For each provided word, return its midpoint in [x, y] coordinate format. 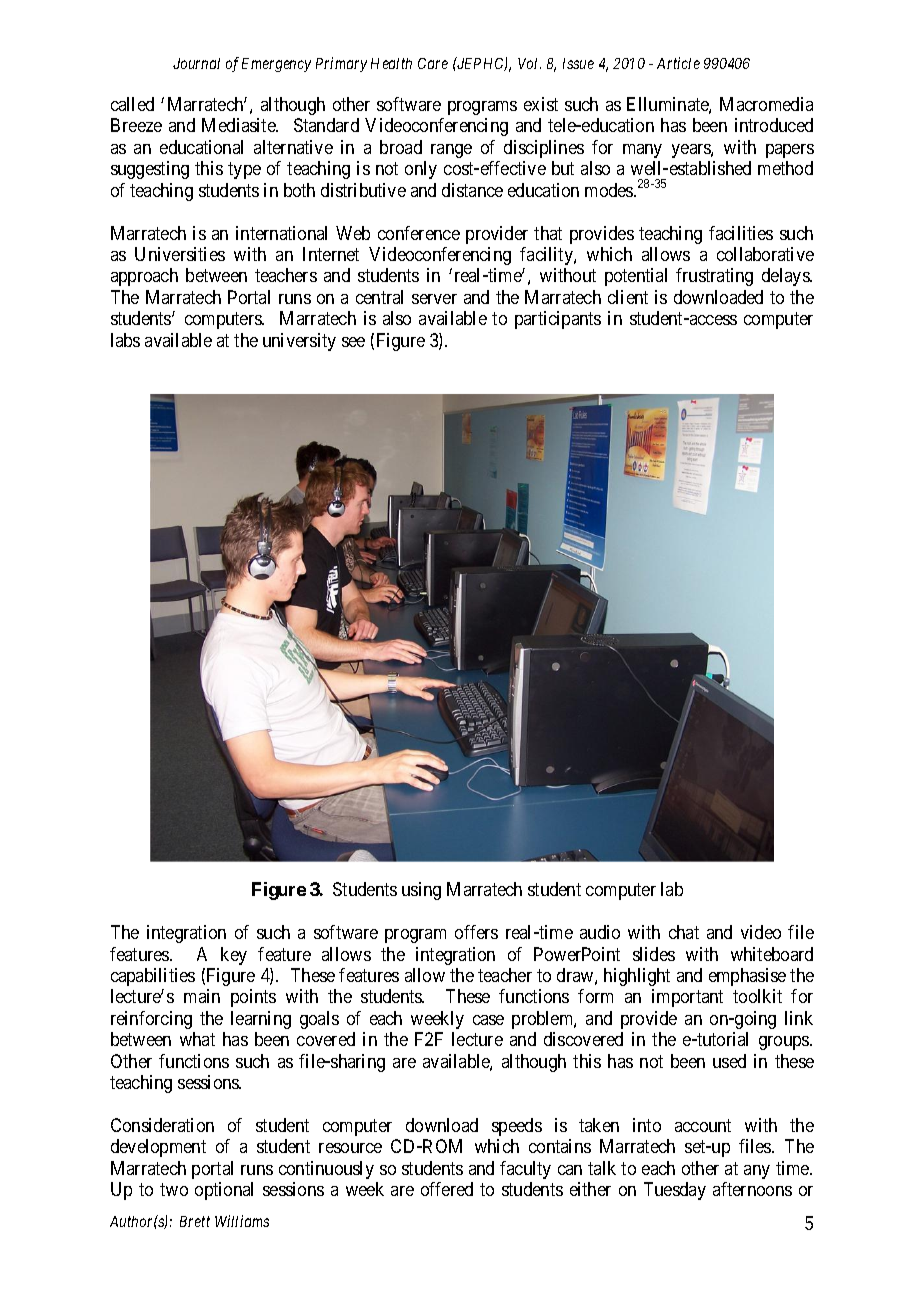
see [353, 342]
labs [125, 340]
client [628, 297]
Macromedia [766, 104]
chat [684, 932]
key [234, 956]
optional [224, 1191]
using [421, 891]
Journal [196, 63]
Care [433, 63]
